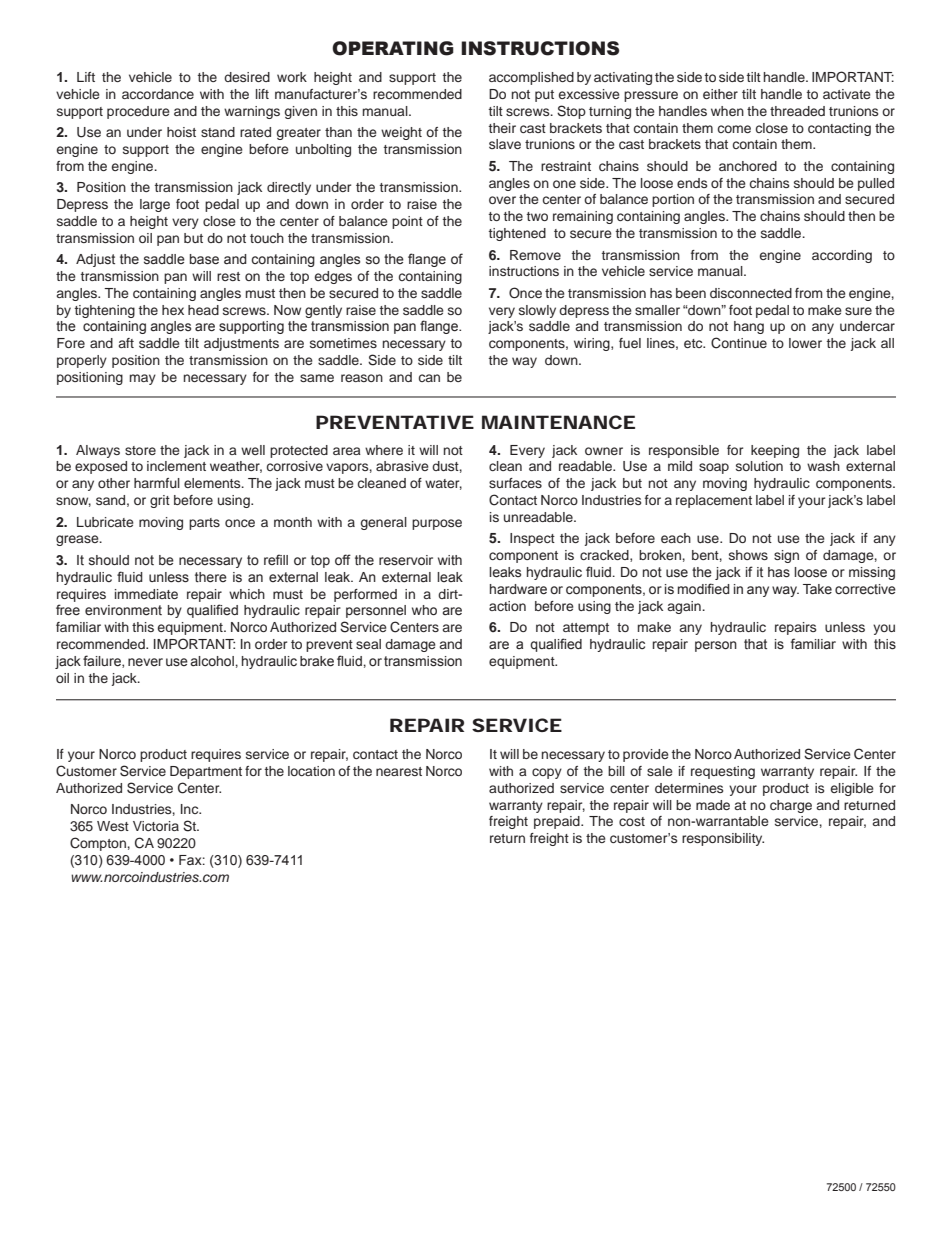 This document has width=952, height=1233. Describe the element at coordinates (558, 822) in the document. I see `prepaid` at that location.
